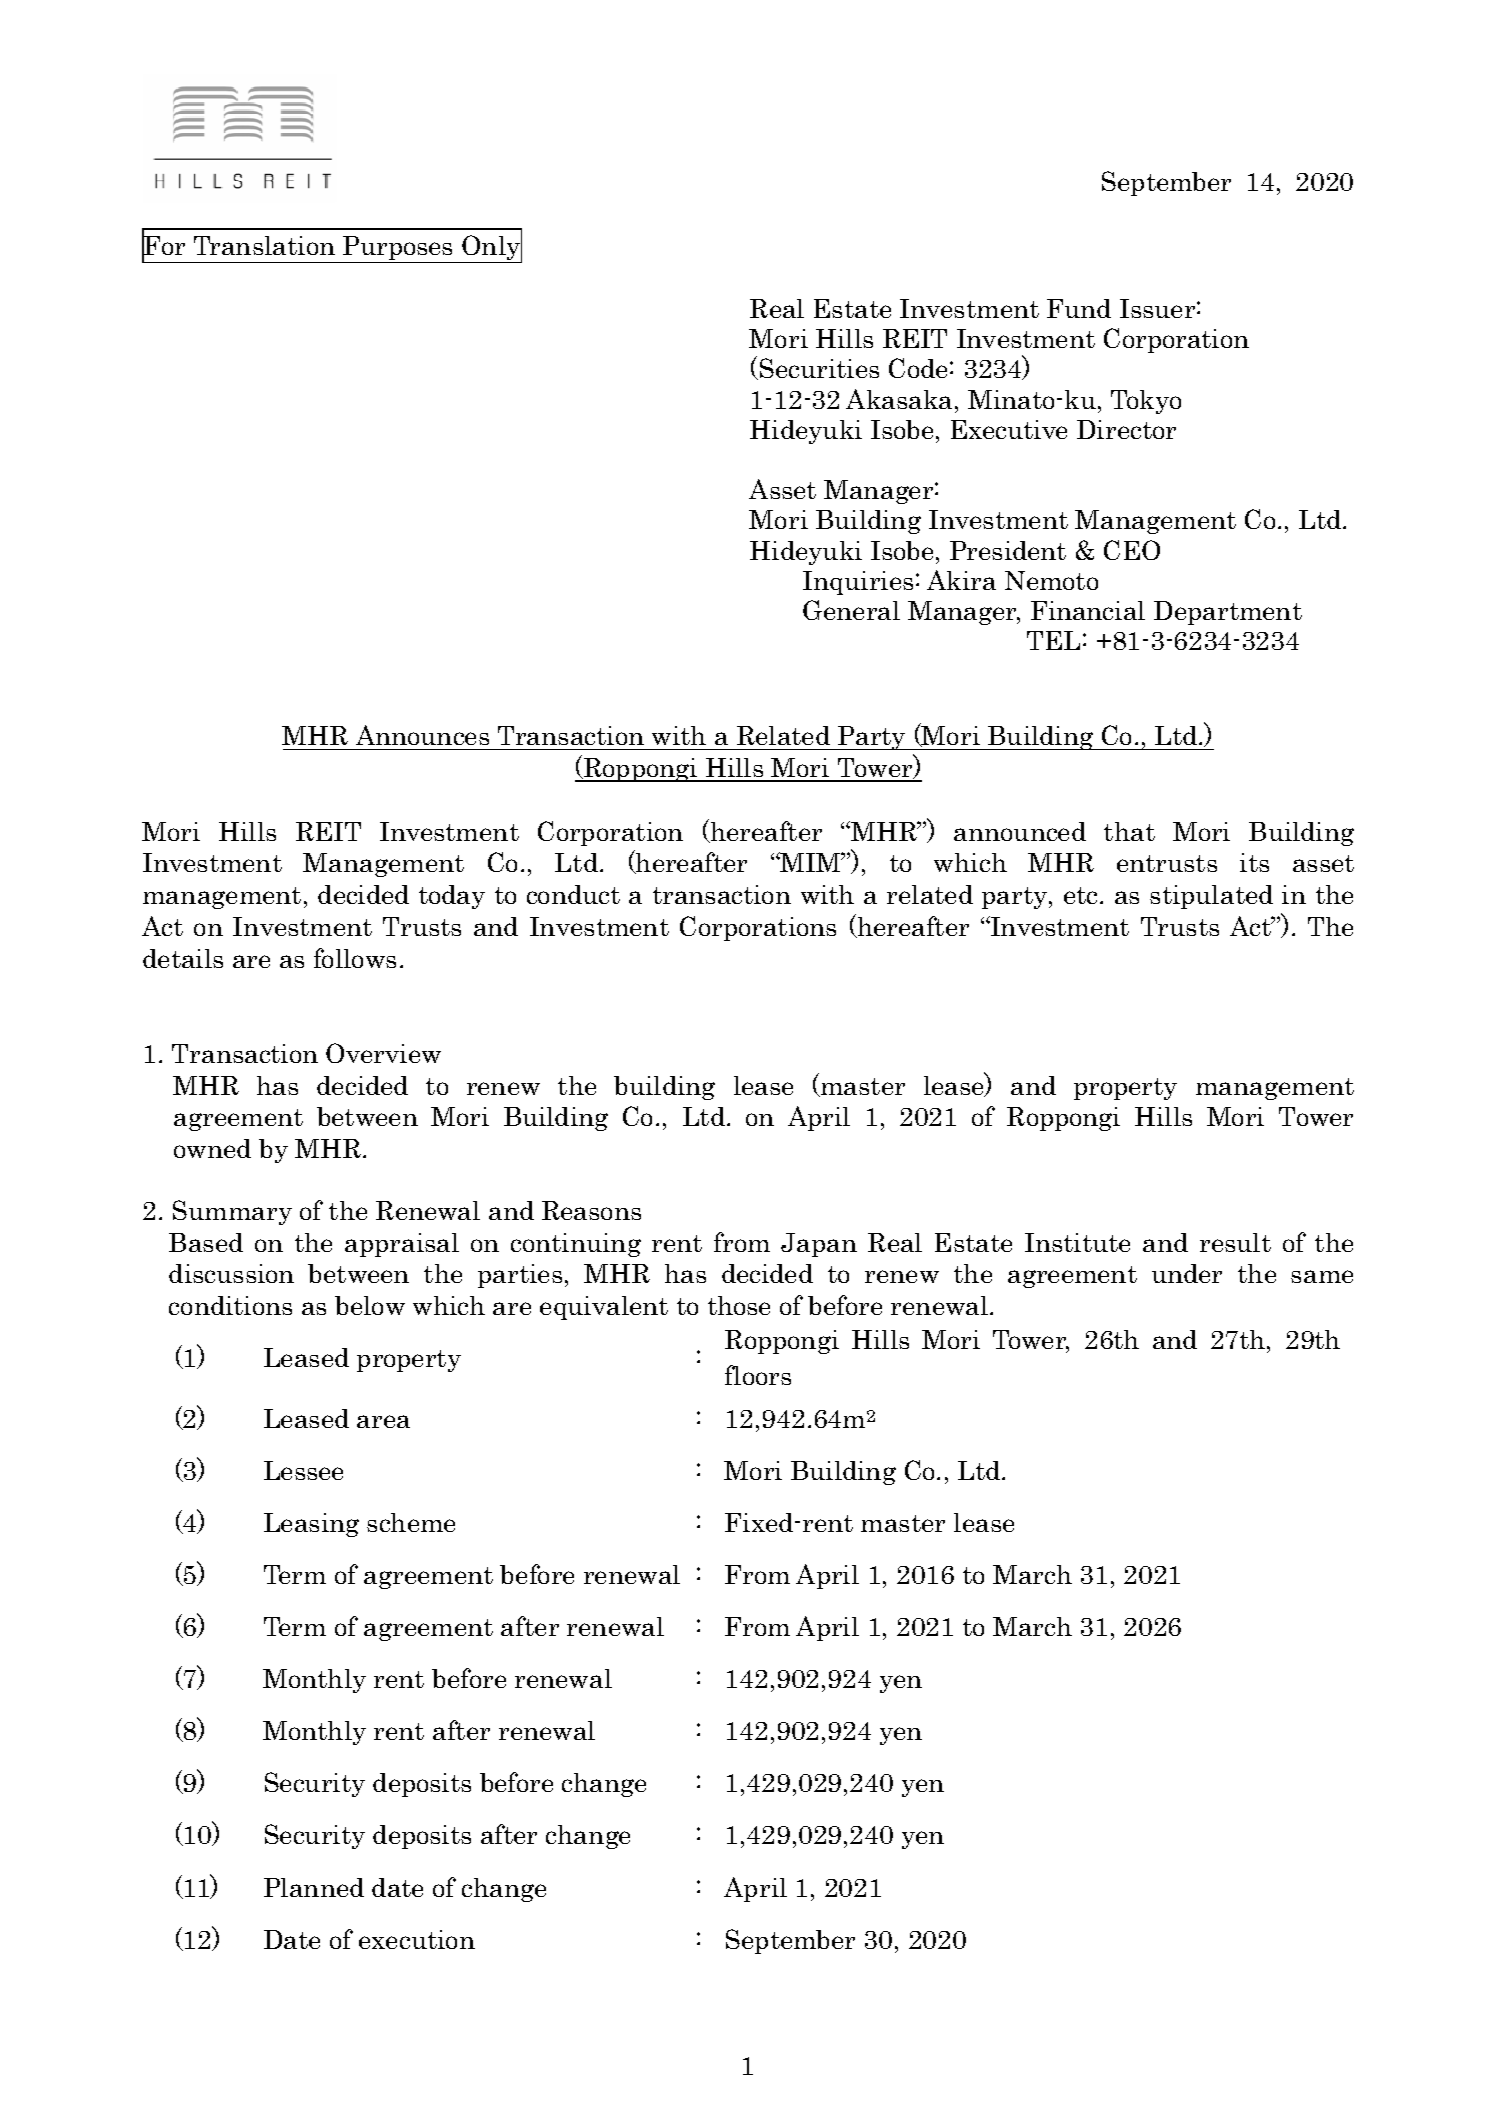 This page has height=2117, width=1497. Describe the element at coordinates (819, 1245) in the page. I see `Japan` at that location.
